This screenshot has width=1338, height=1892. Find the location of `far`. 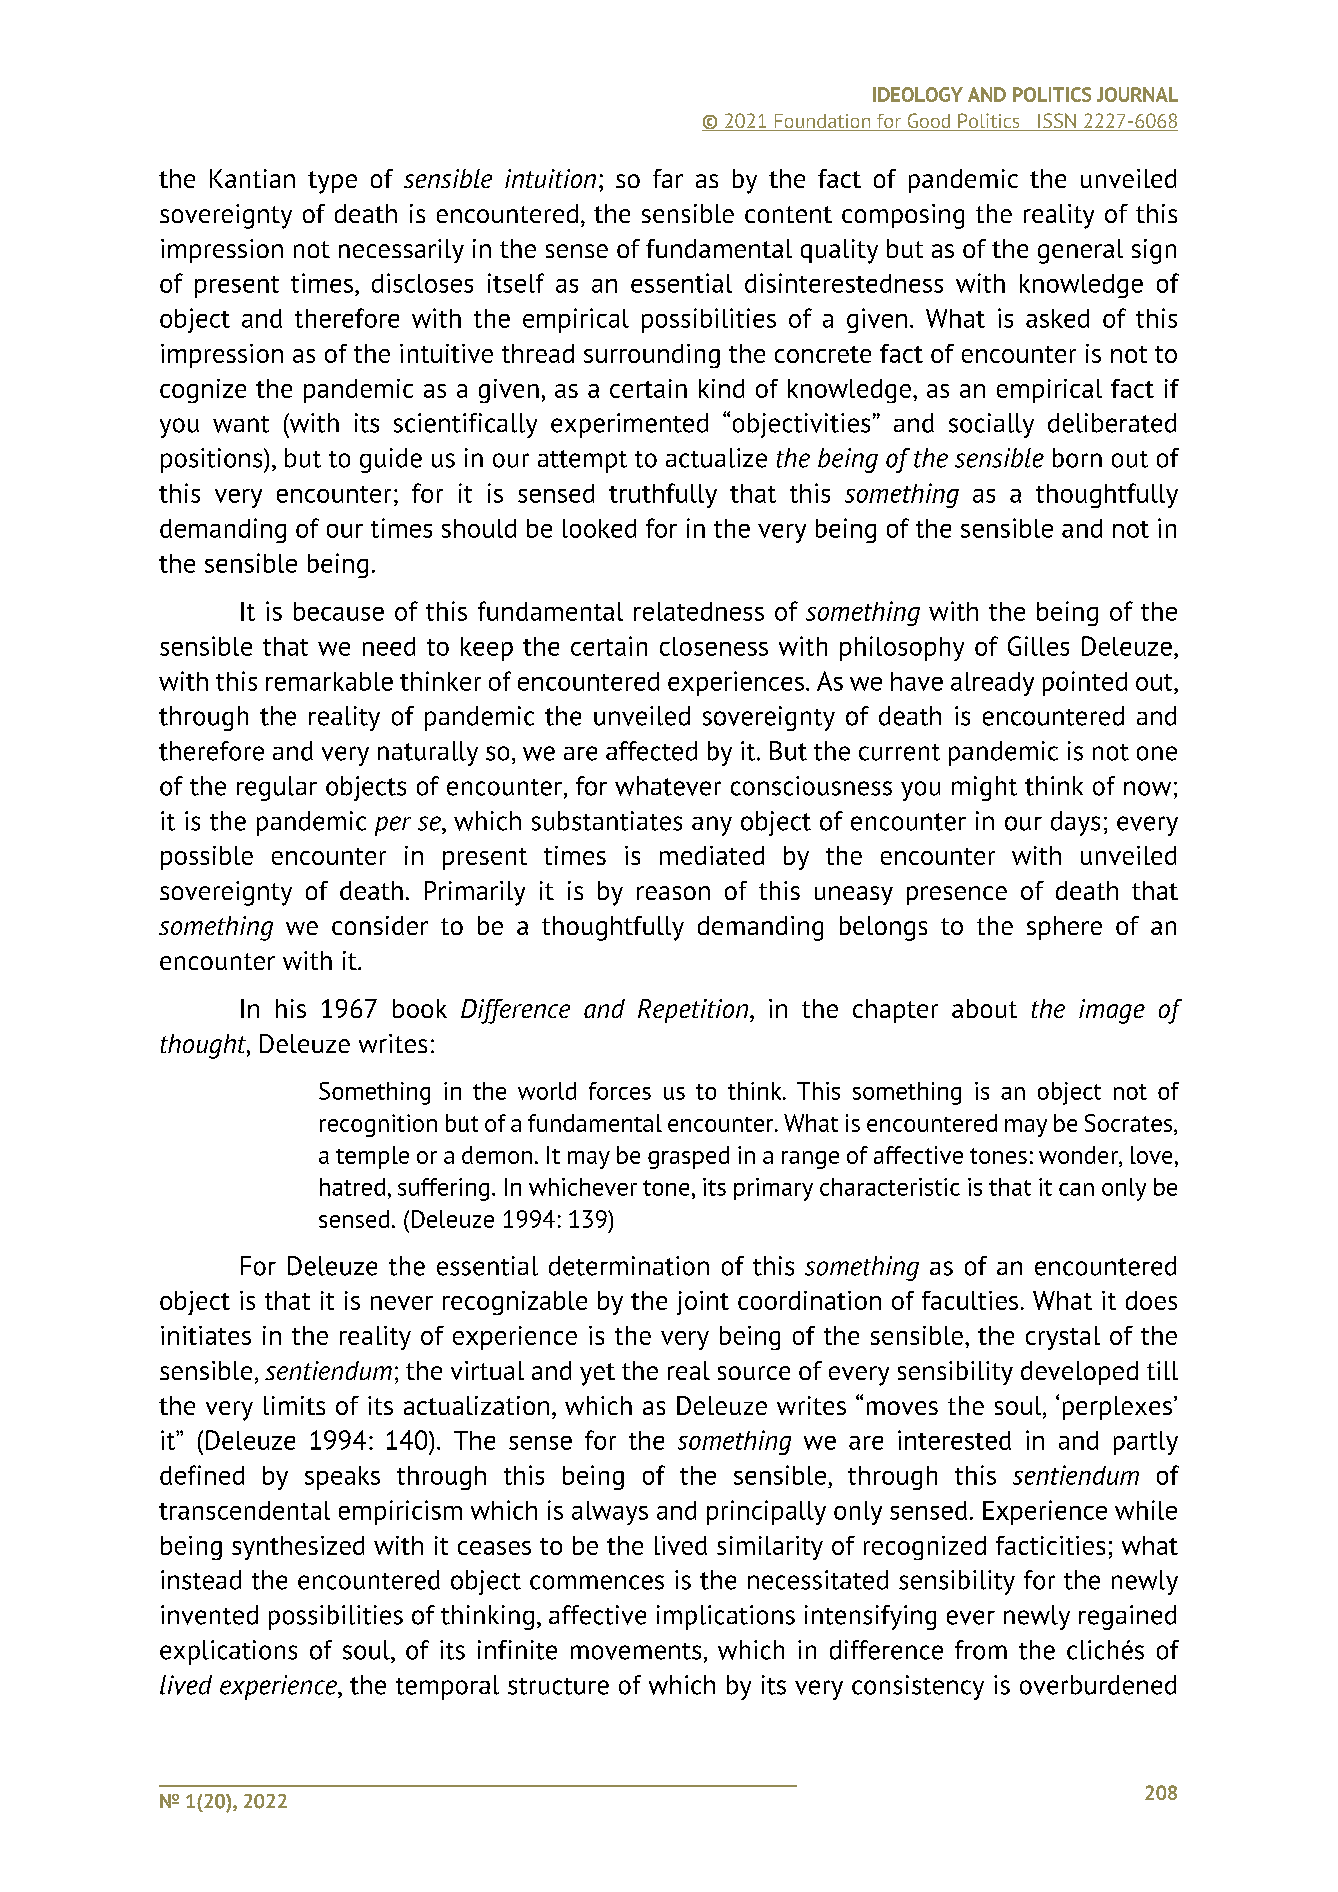

far is located at coordinates (668, 178).
